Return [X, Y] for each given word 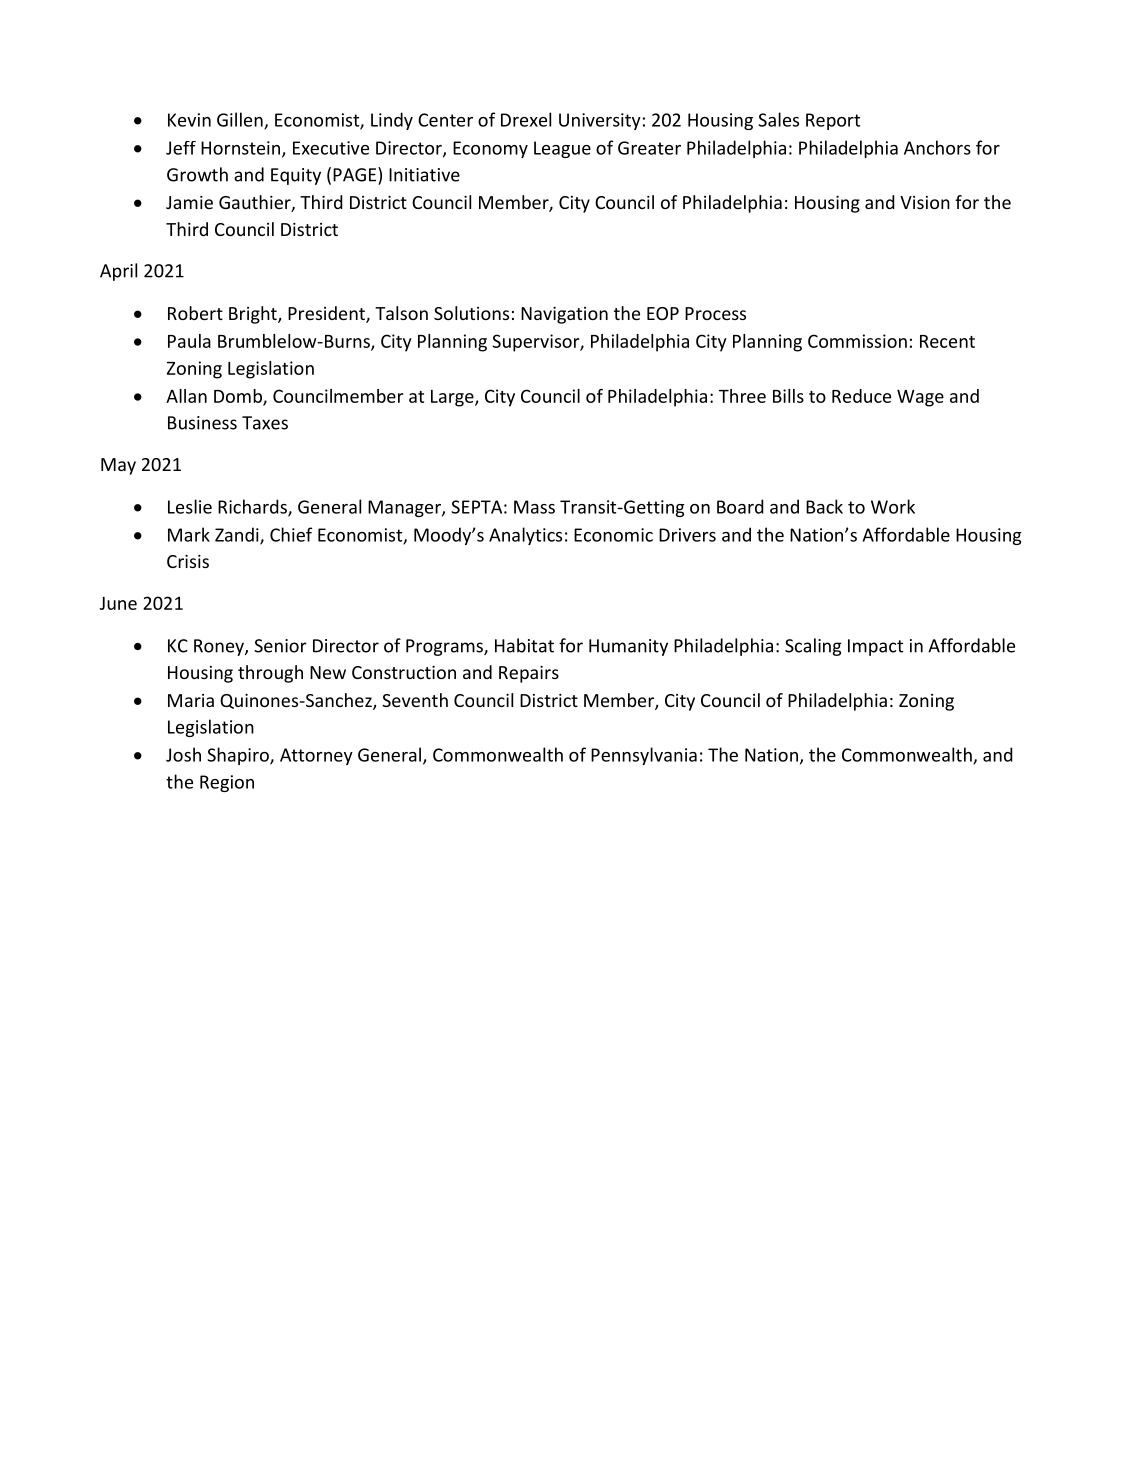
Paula [189, 341]
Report [833, 121]
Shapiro [239, 756]
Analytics [525, 536]
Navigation [564, 315]
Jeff [181, 148]
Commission [857, 341]
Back [824, 506]
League [562, 149]
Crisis [188, 561]
